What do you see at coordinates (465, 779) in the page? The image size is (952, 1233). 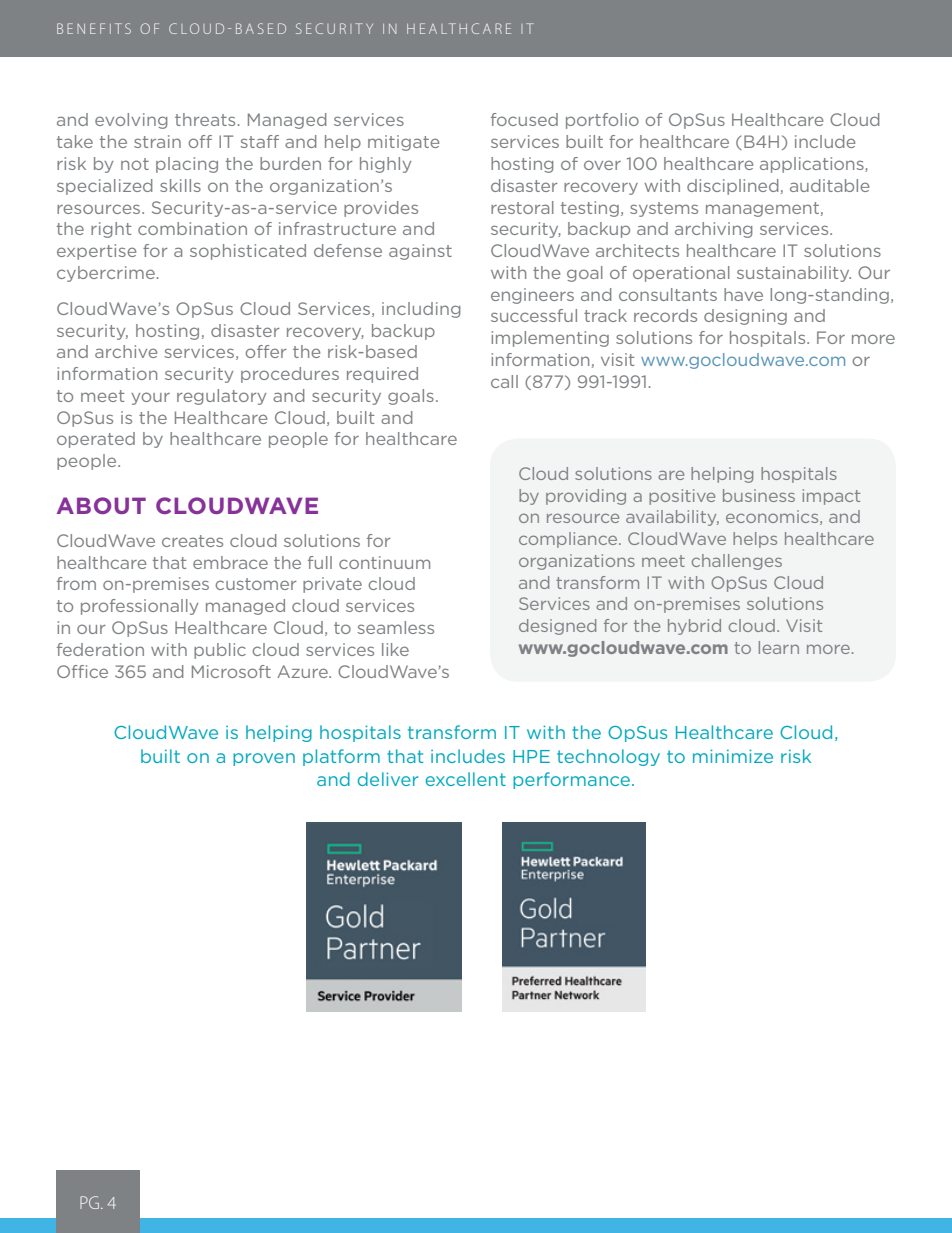 I see `excellent` at bounding box center [465, 779].
